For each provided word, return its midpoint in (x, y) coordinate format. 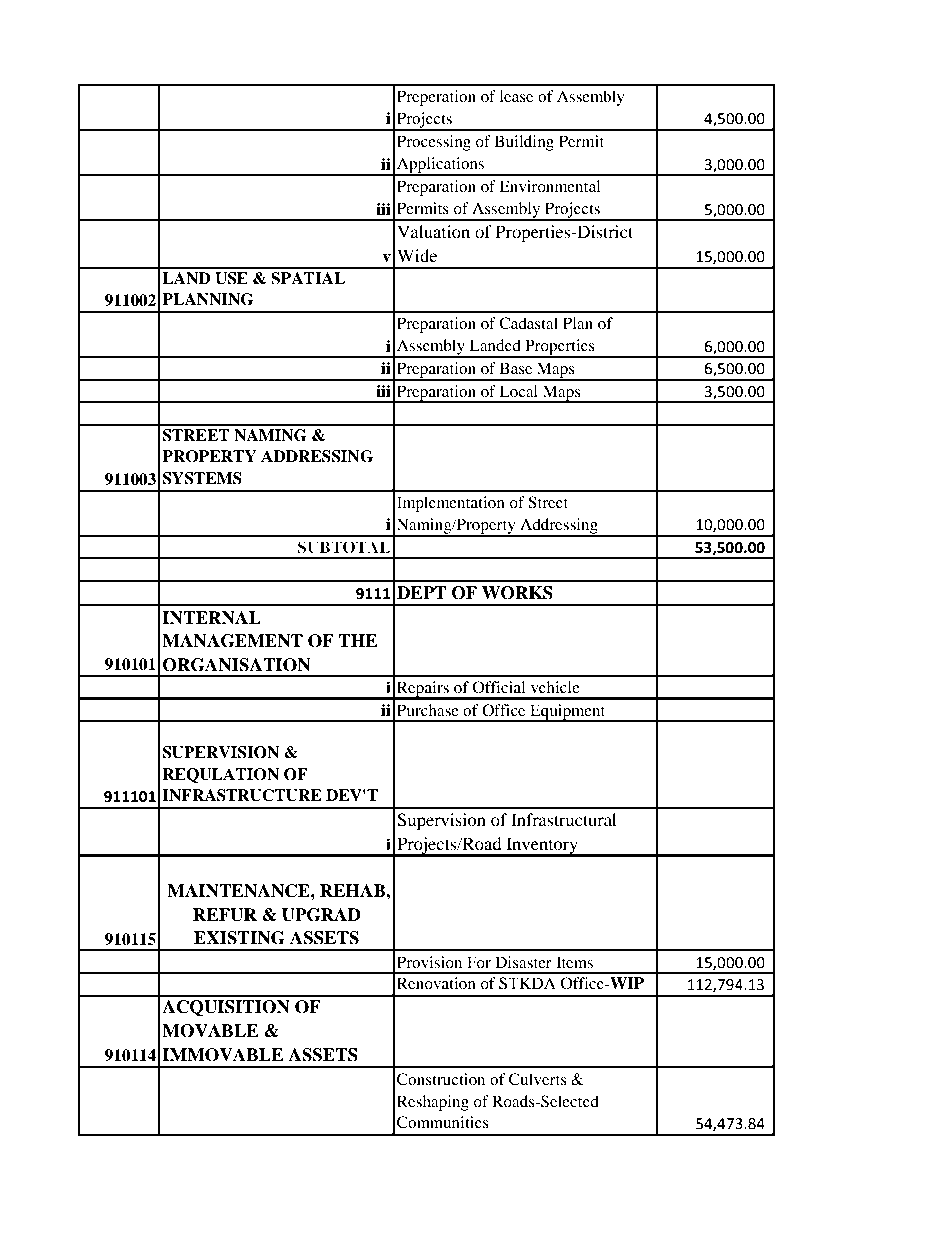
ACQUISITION (226, 1008)
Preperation (436, 98)
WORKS (517, 593)
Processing (434, 143)
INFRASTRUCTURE (242, 795)
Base (516, 368)
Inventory (542, 846)
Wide (417, 255)
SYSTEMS (202, 478)
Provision (429, 962)
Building (524, 143)
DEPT (421, 592)
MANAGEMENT (232, 641)
